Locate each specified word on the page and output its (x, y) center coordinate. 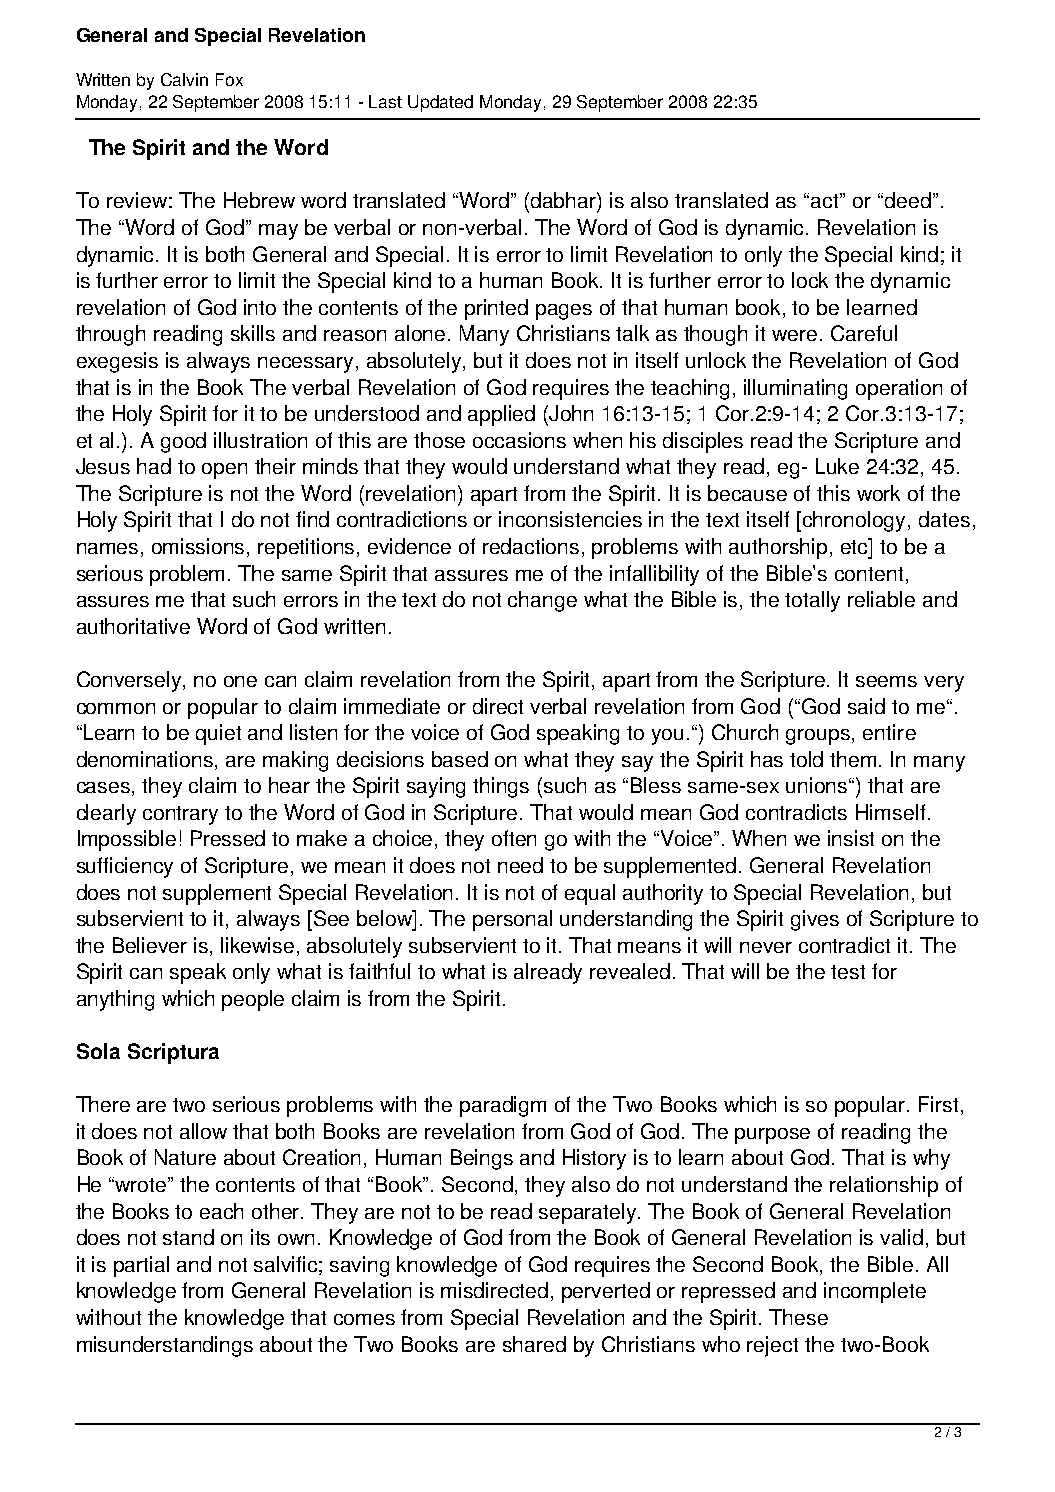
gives (815, 920)
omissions (200, 547)
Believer (150, 945)
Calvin (184, 79)
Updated (440, 103)
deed (906, 200)
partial (141, 1266)
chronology (856, 521)
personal (512, 920)
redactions (531, 546)
